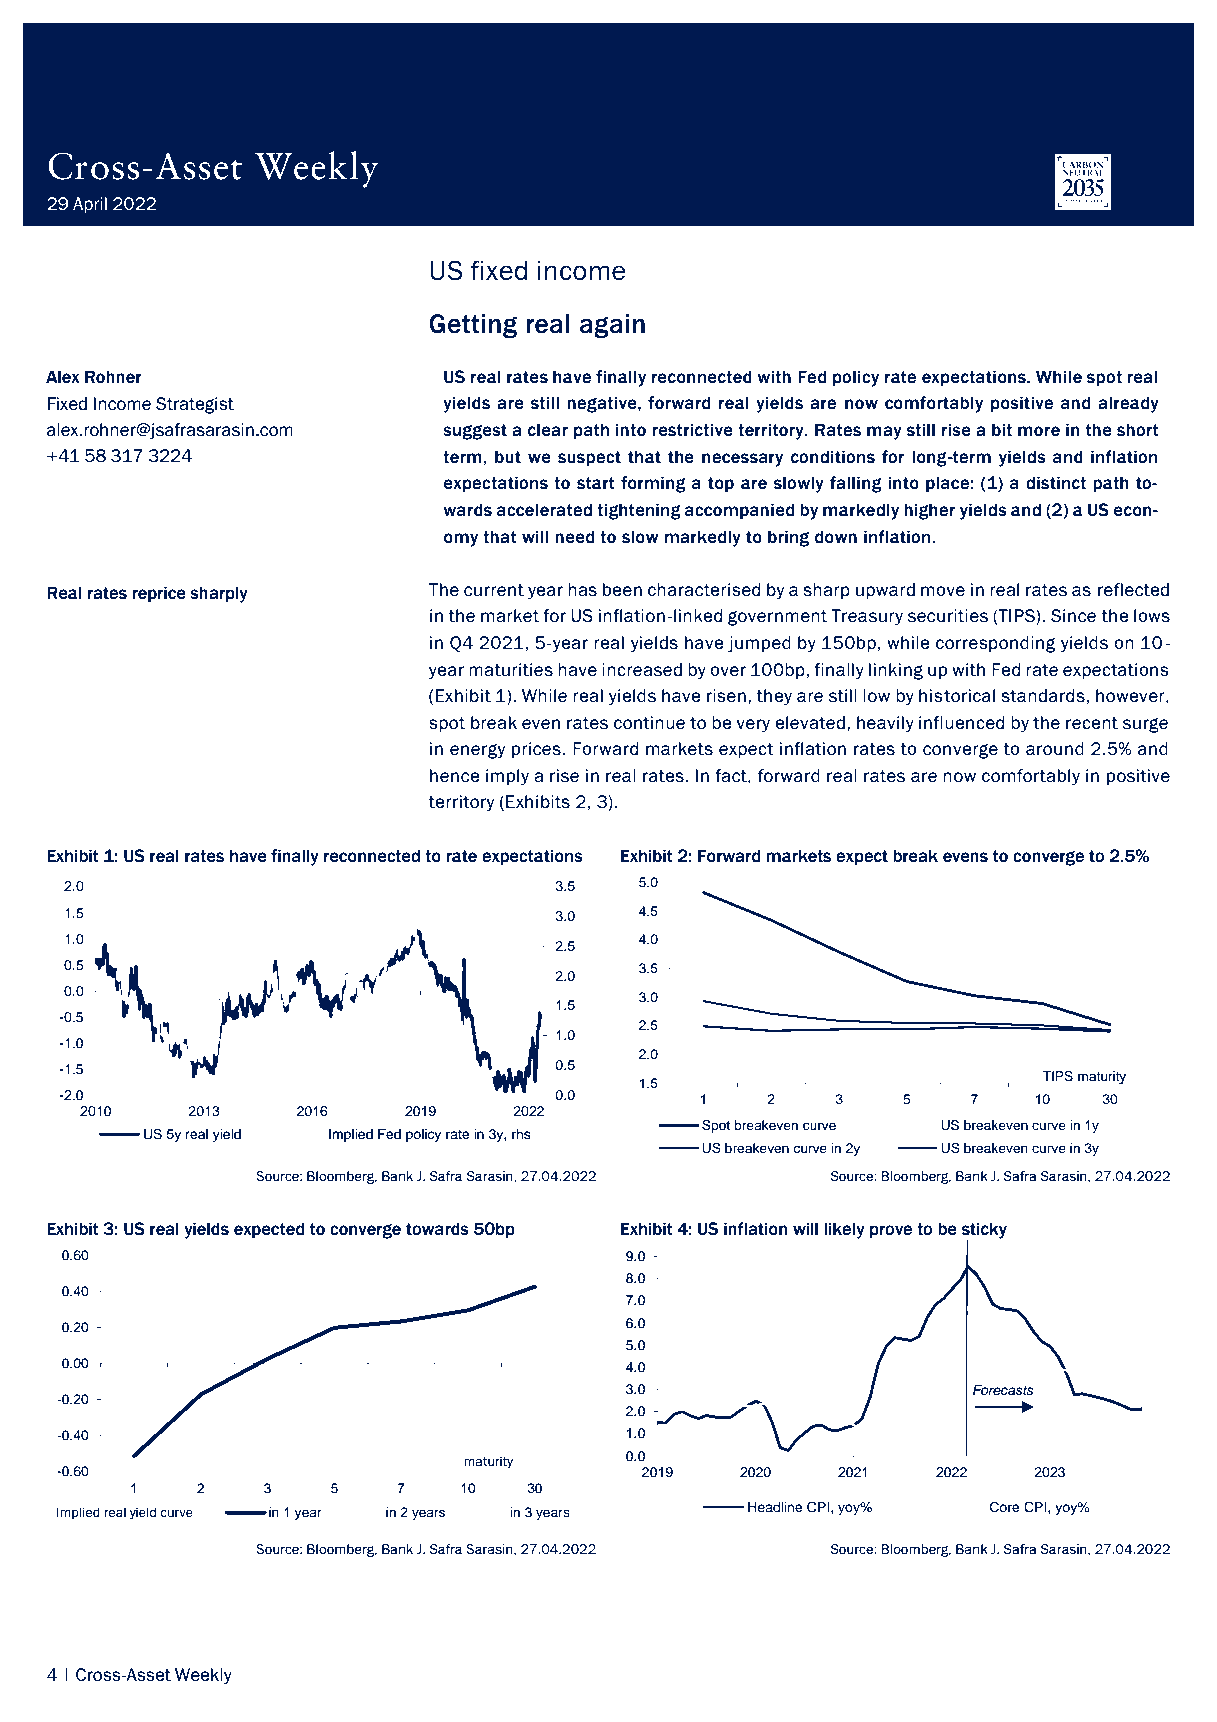 The image size is (1217, 1722). Describe the element at coordinates (159, 594) in the document. I see `reprice` at that location.
